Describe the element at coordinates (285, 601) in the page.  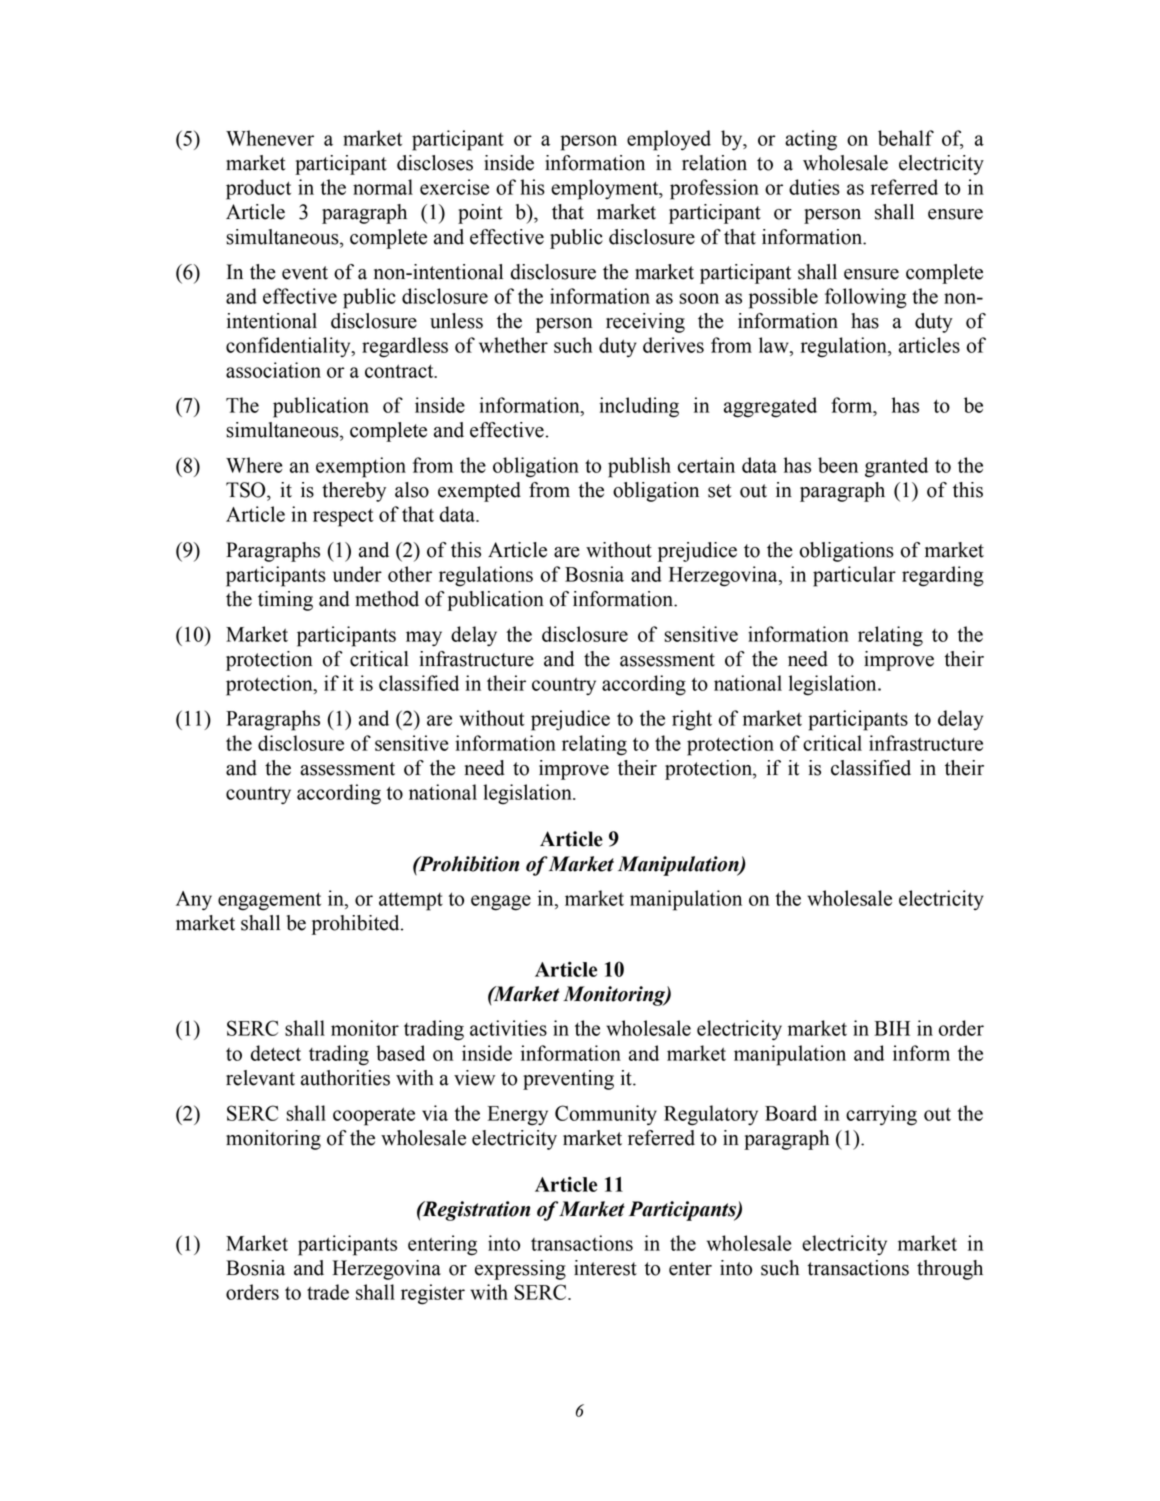
I see `timing` at that location.
